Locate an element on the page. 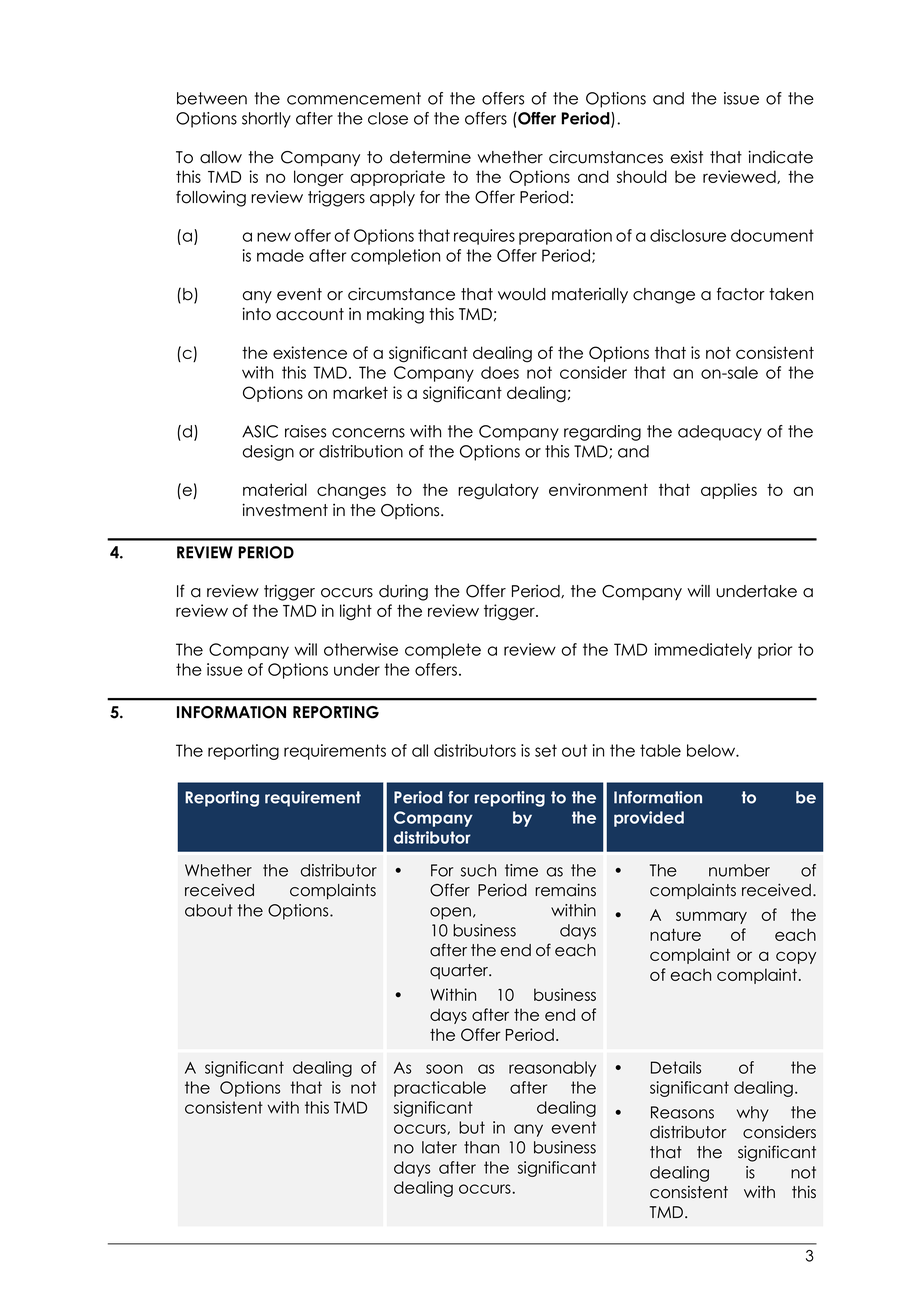 This page has height=1307, width=924. adequacy is located at coordinates (720, 433).
